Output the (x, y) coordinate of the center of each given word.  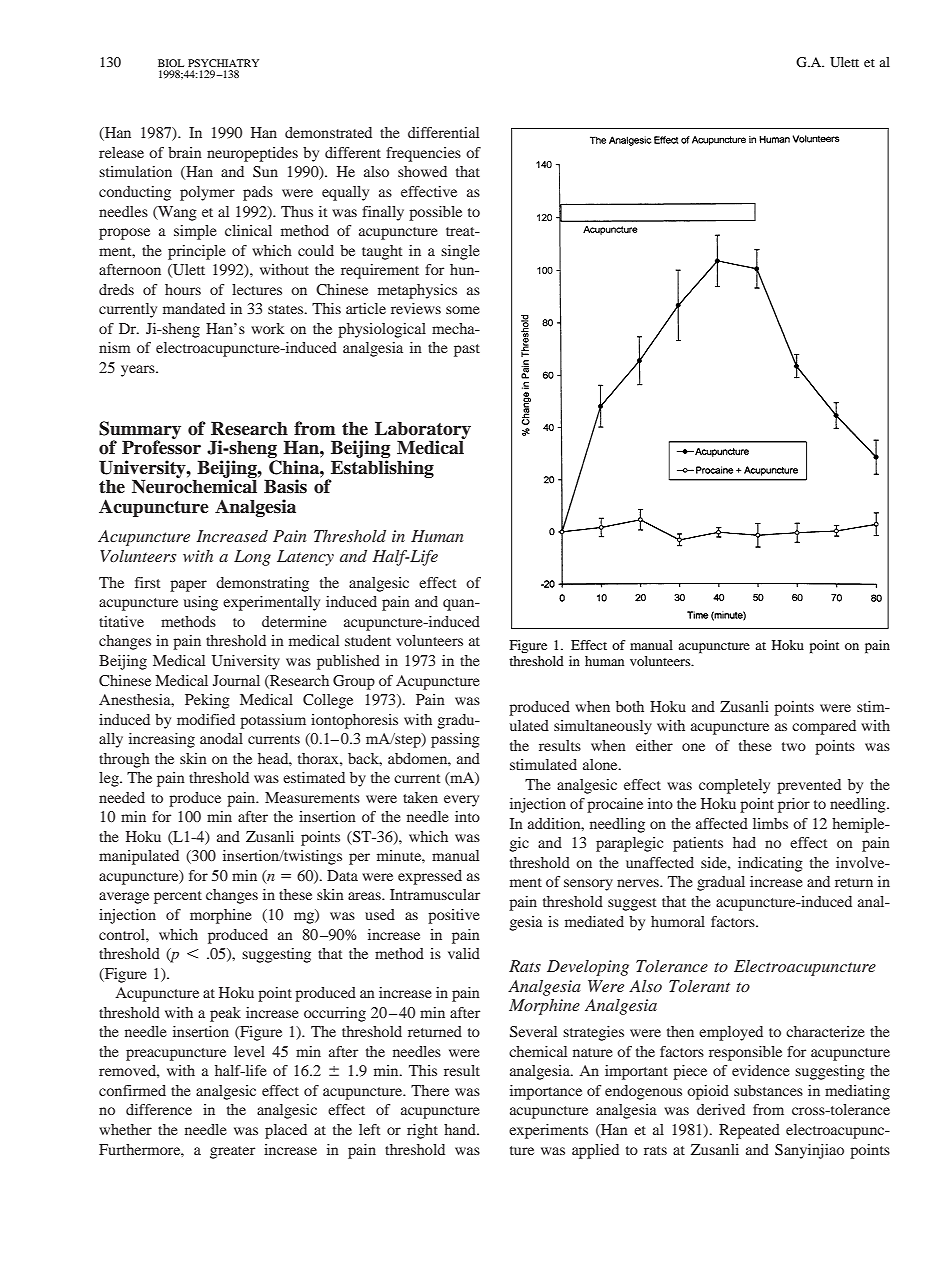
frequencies (423, 154)
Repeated (749, 1131)
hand (461, 1129)
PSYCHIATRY (223, 63)
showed (422, 171)
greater (232, 1152)
